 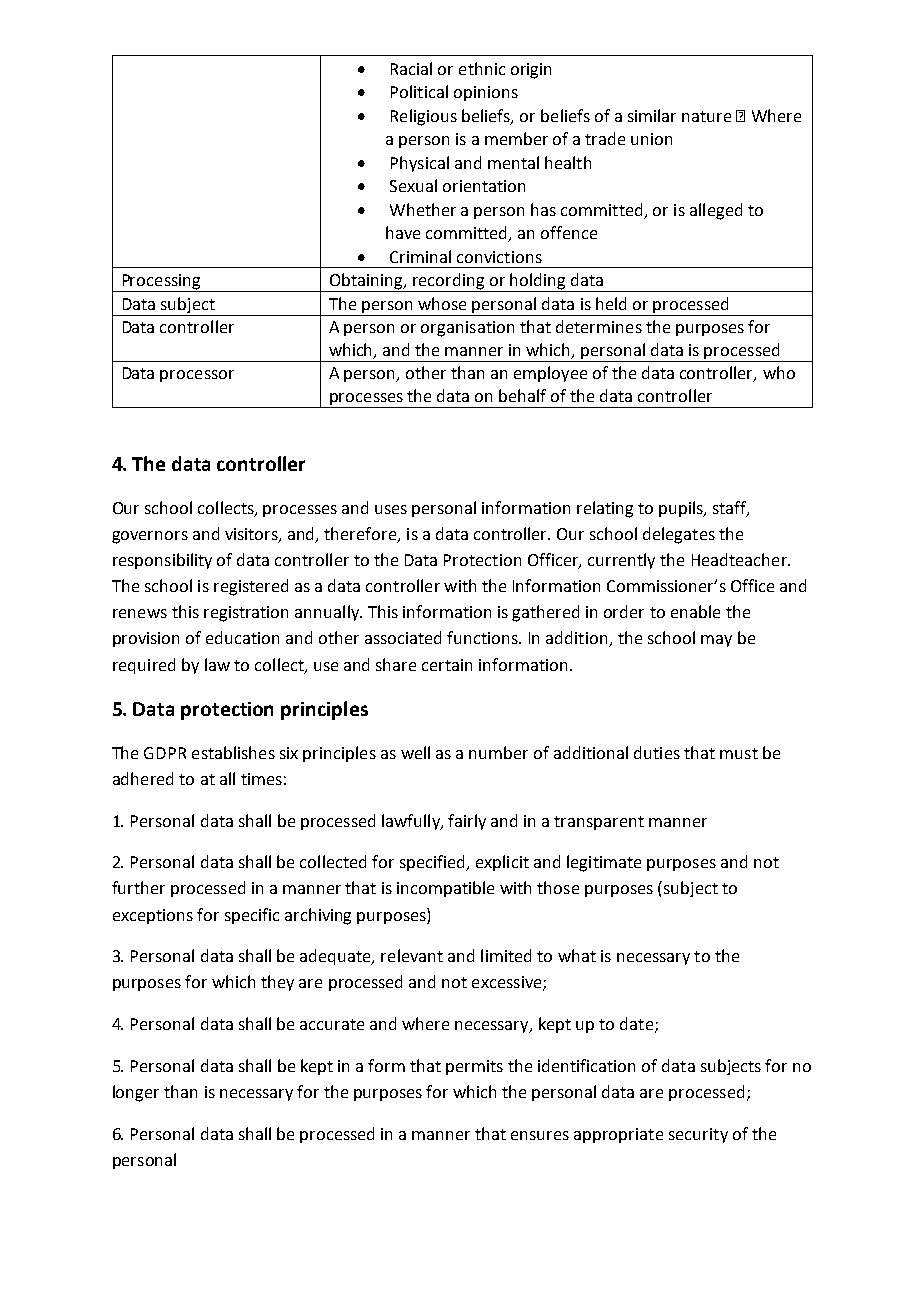 What do you see at coordinates (419, 91) in the document?
I see `Political` at bounding box center [419, 91].
